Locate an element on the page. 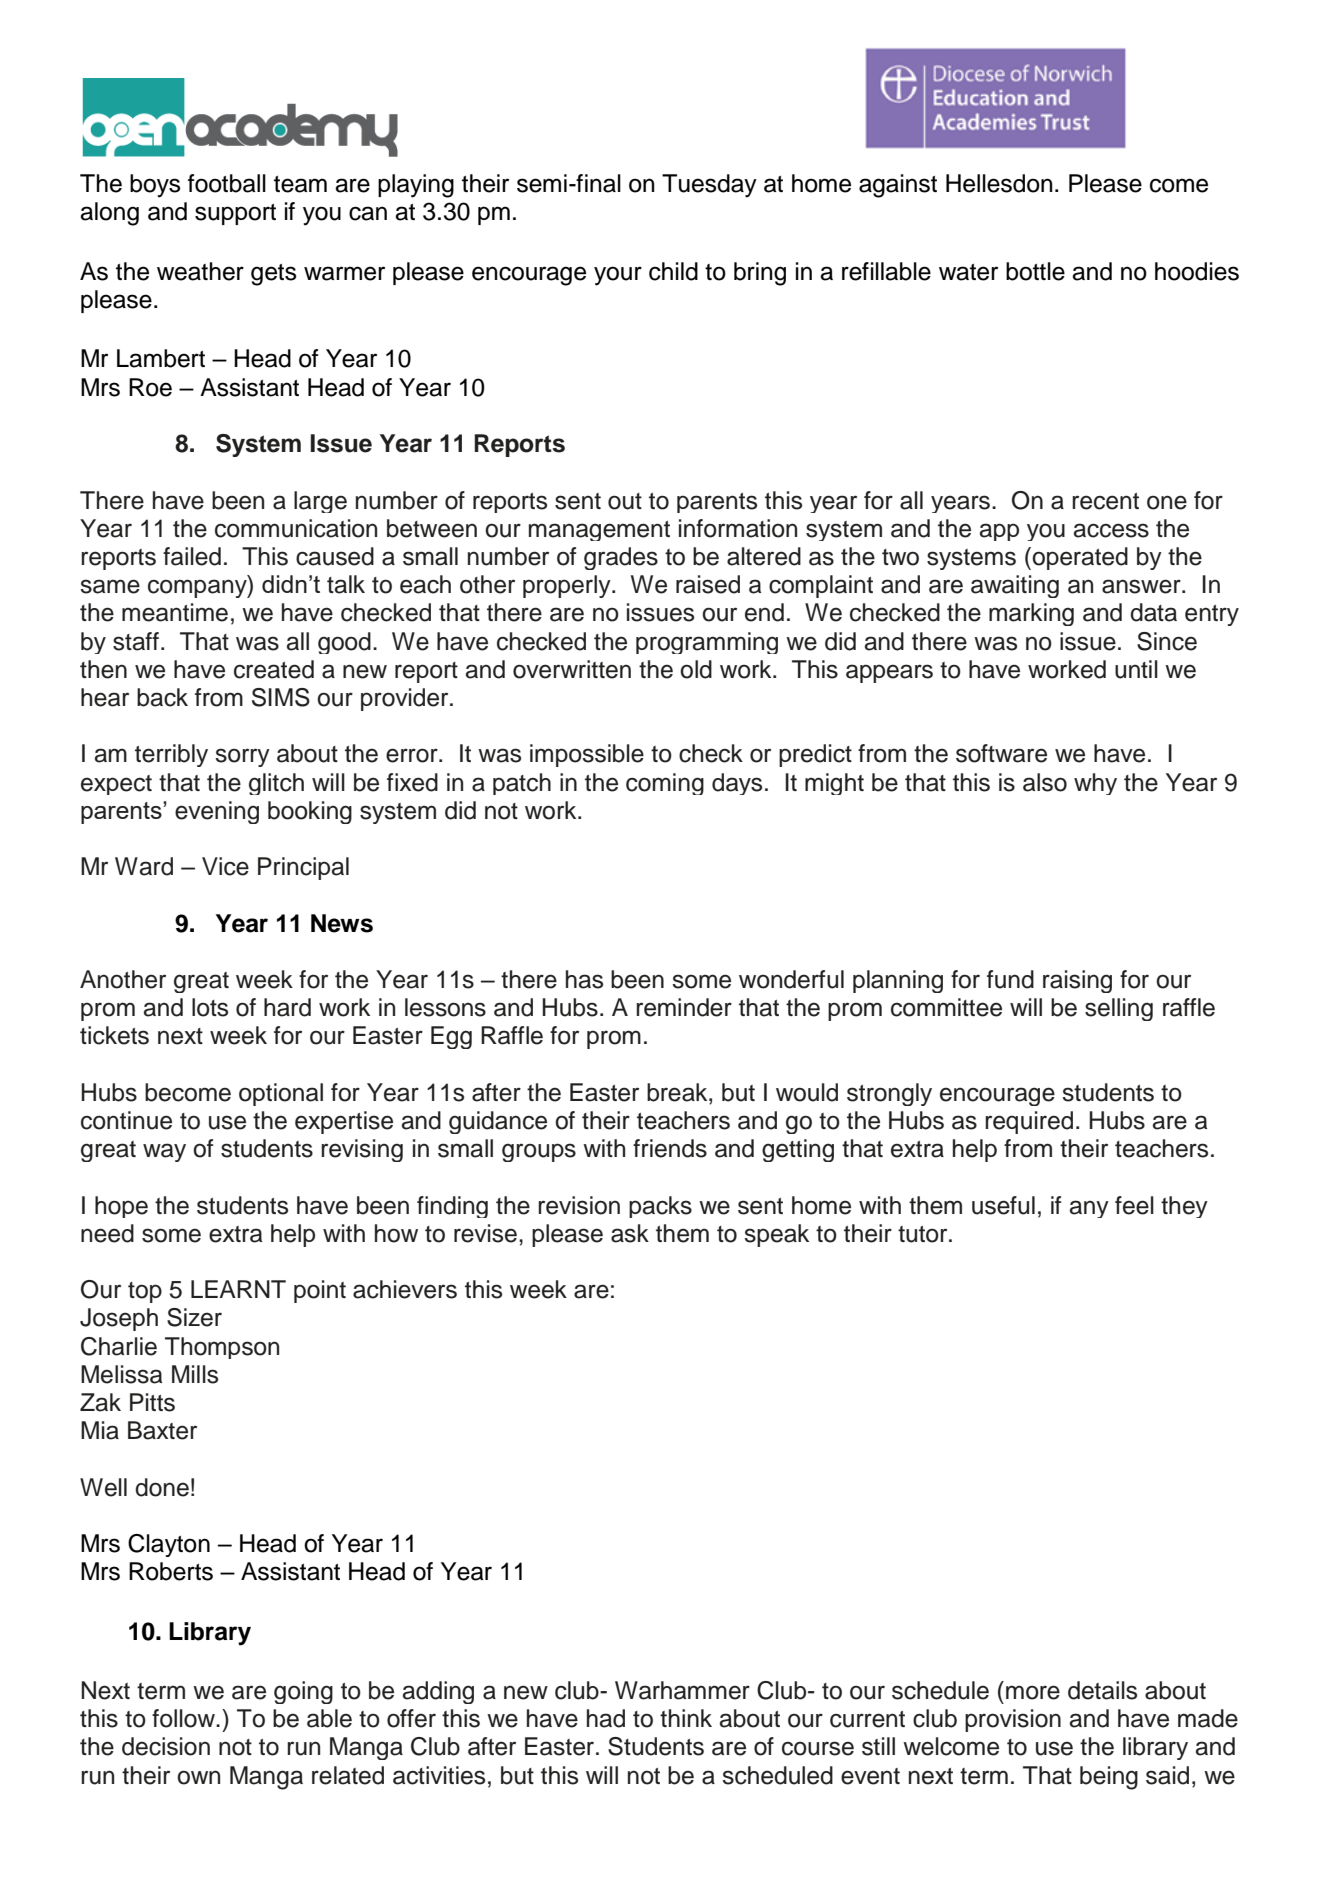  follow is located at coordinates (185, 1718).
